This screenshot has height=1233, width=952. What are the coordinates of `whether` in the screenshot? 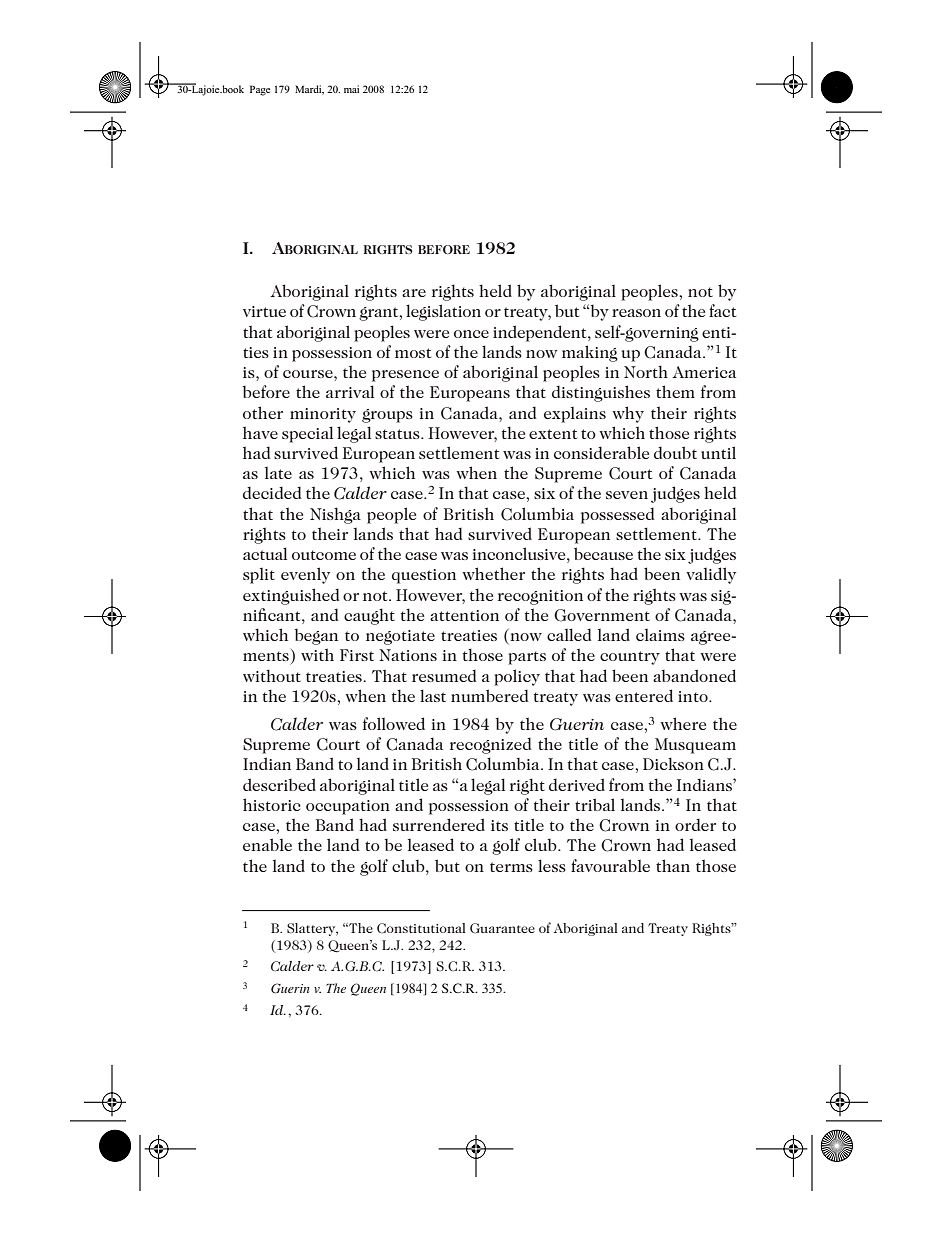 It's located at (493, 573).
